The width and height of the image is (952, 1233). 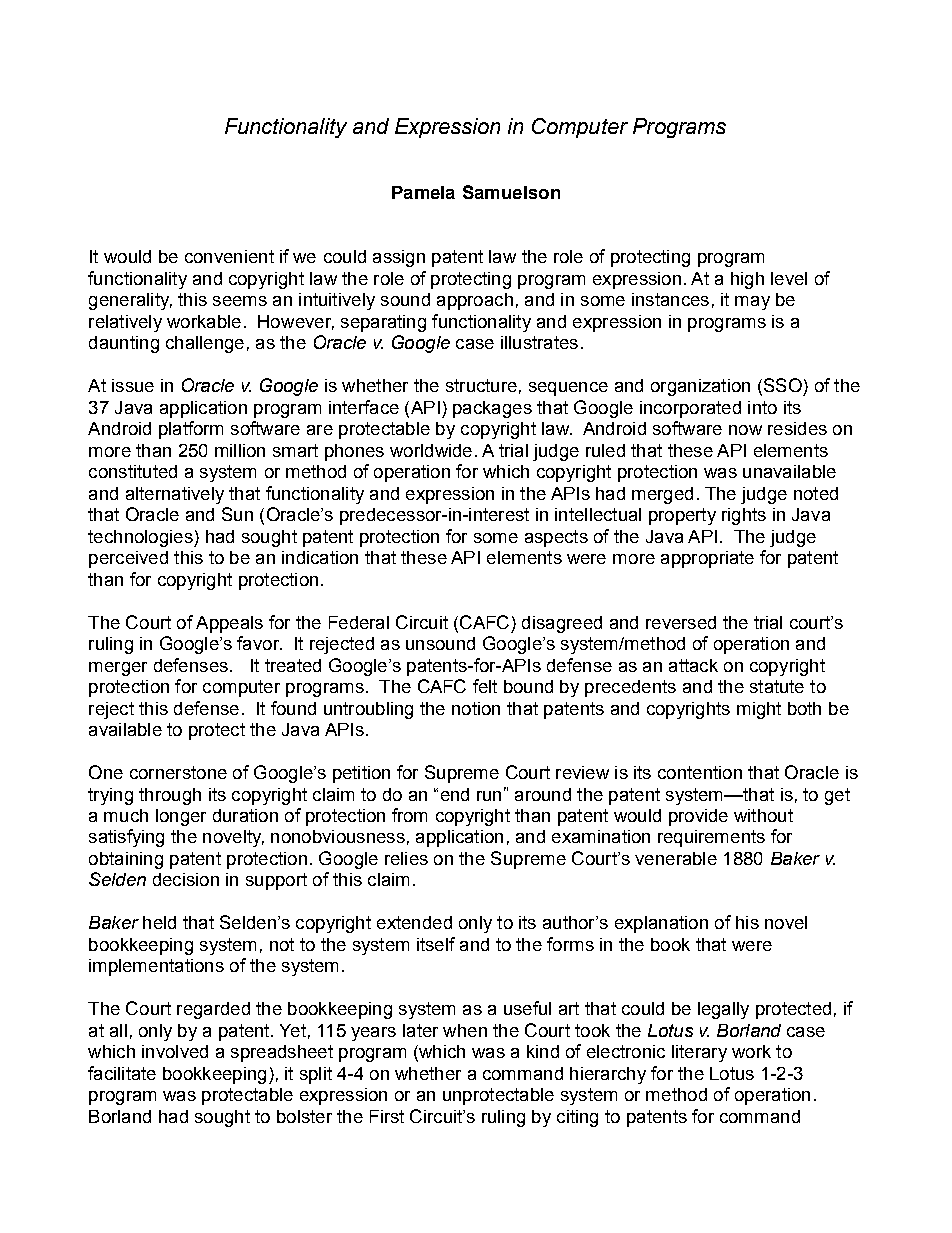 What do you see at coordinates (175, 1051) in the image?
I see `involved` at bounding box center [175, 1051].
